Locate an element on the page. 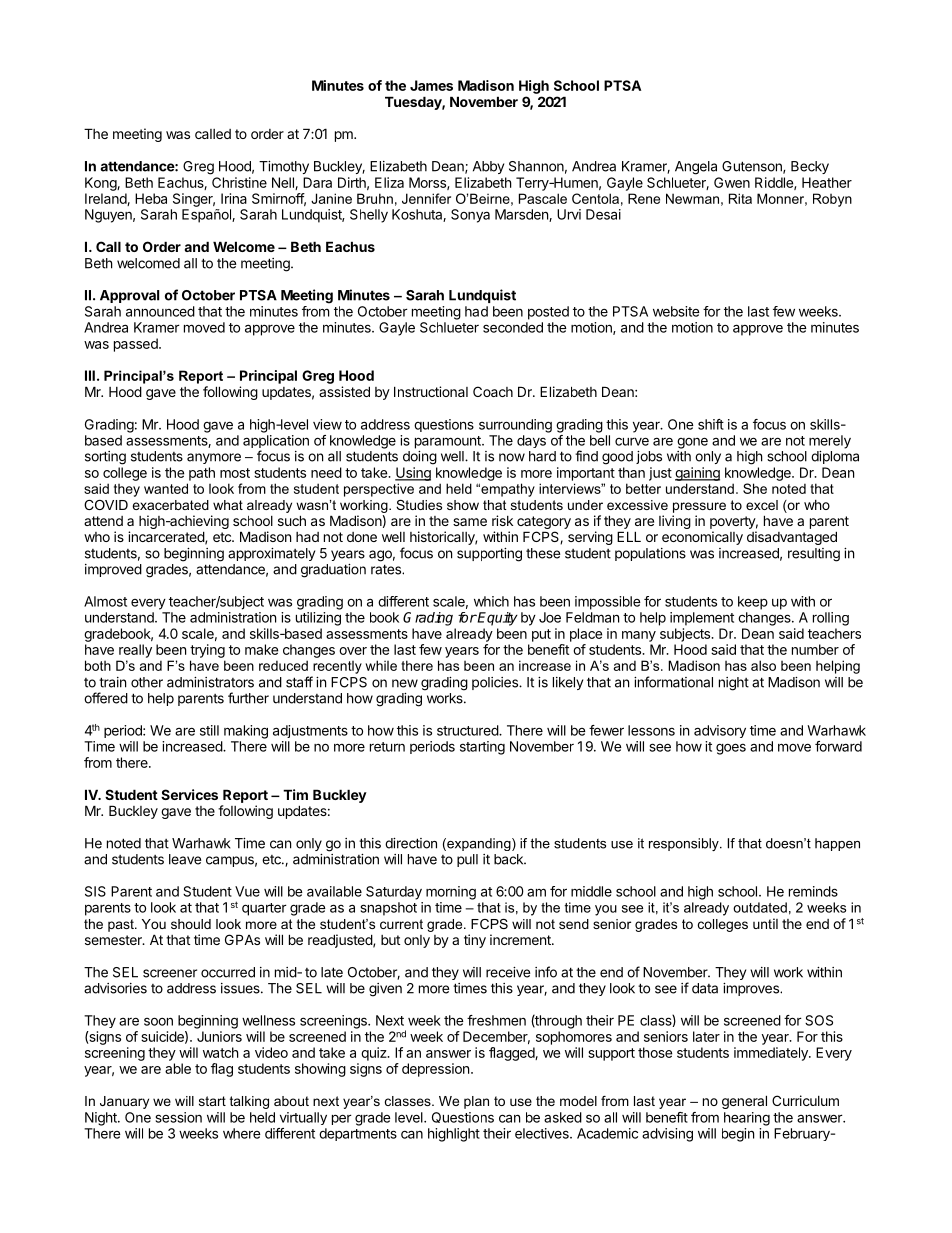  same is located at coordinates (470, 522).
